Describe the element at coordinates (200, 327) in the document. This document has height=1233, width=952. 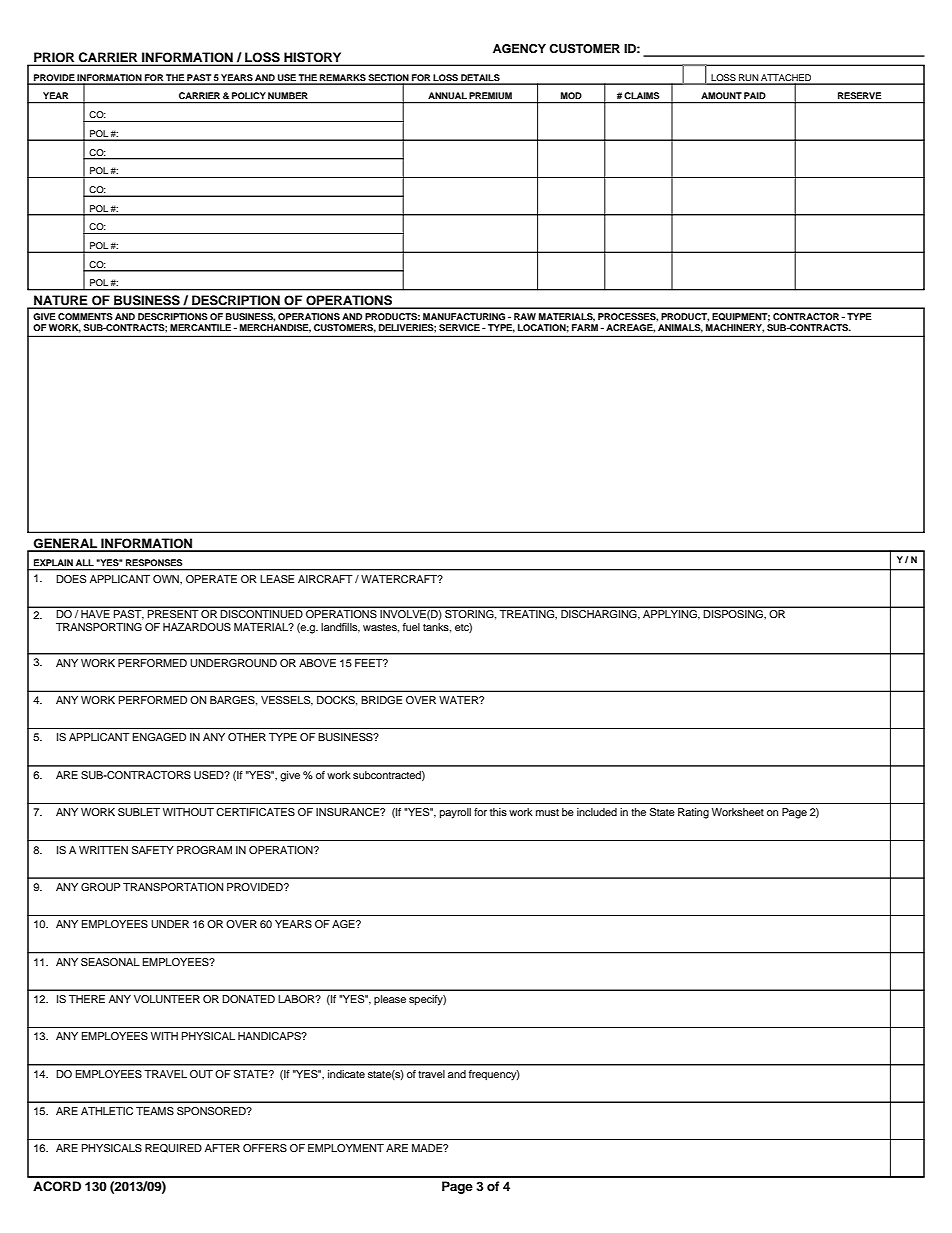
I see `MERCANTILE` at that location.
